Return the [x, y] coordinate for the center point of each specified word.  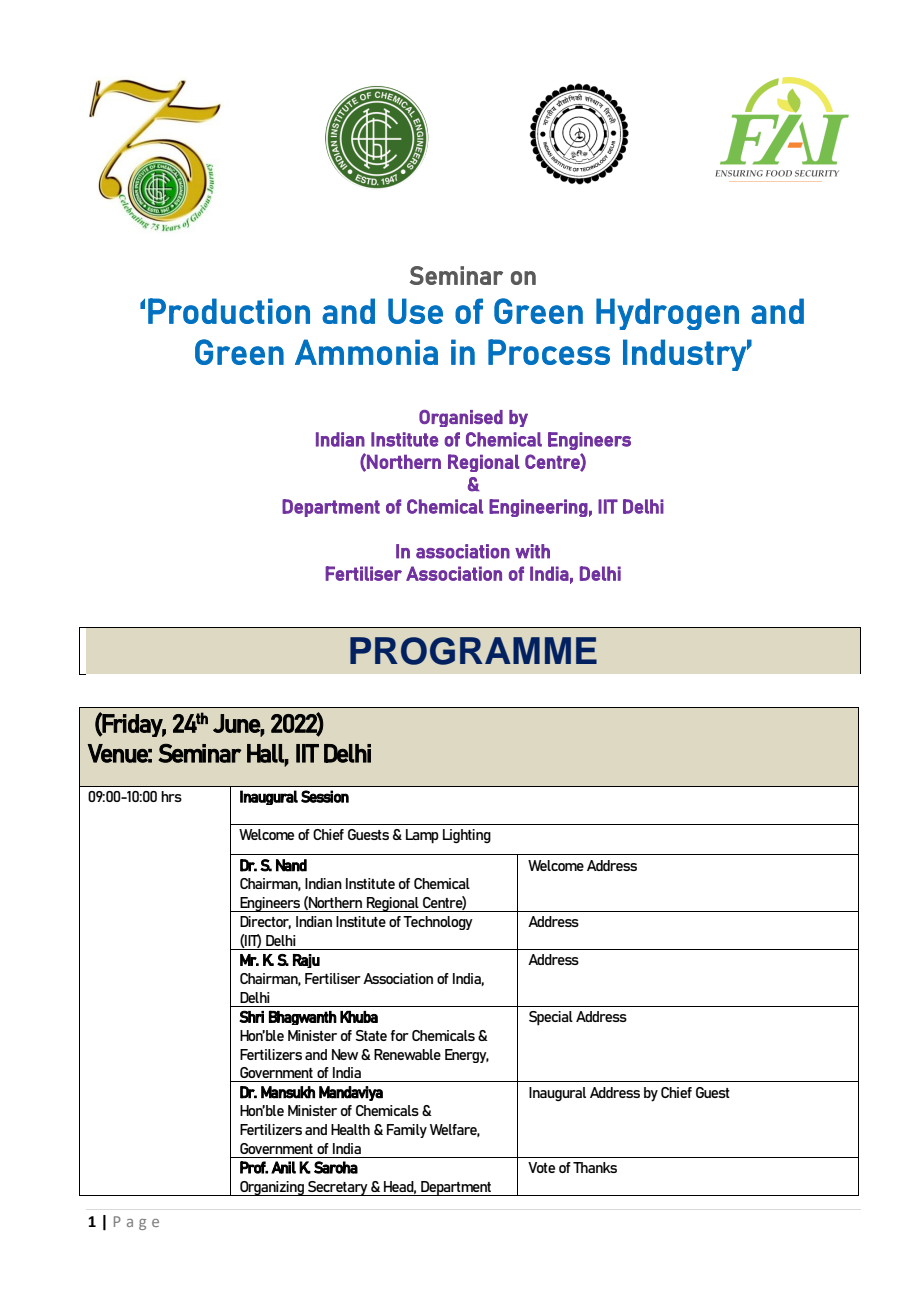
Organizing [272, 1188]
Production [229, 311]
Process [549, 352]
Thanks [595, 1167]
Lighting [467, 836]
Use [415, 311]
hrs [171, 796]
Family [407, 1131]
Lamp [422, 836]
